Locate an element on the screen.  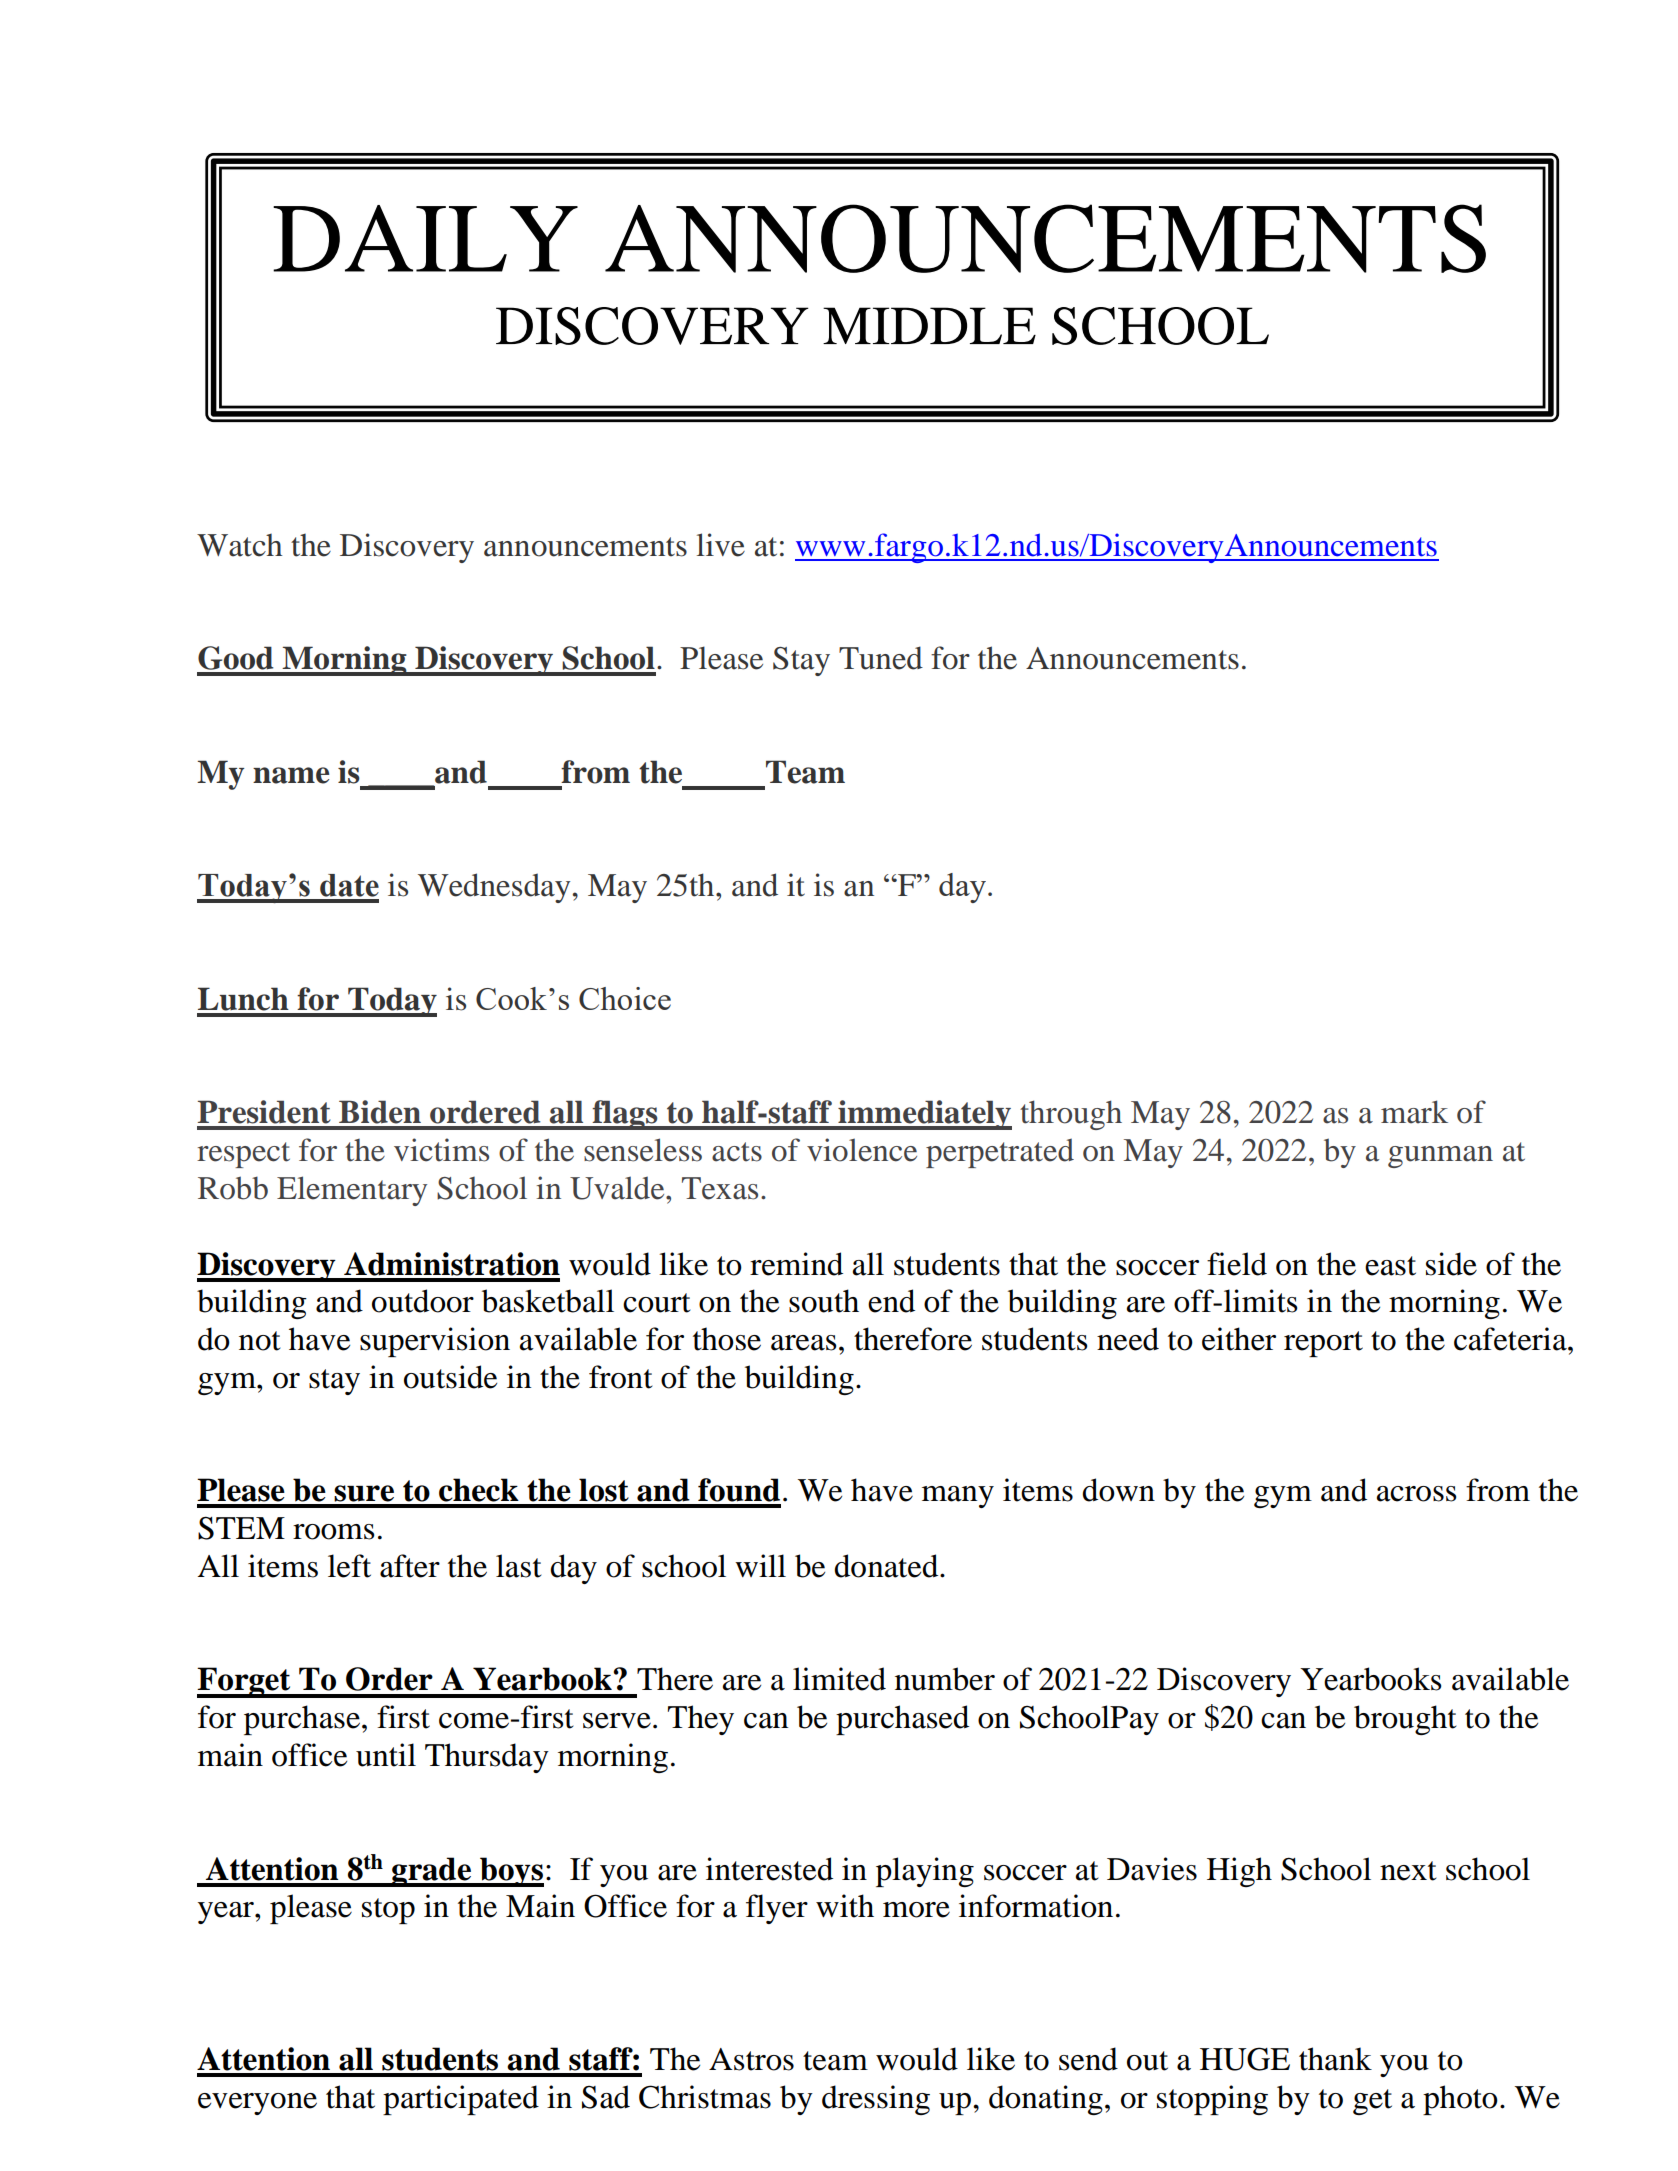
many is located at coordinates (958, 1497).
